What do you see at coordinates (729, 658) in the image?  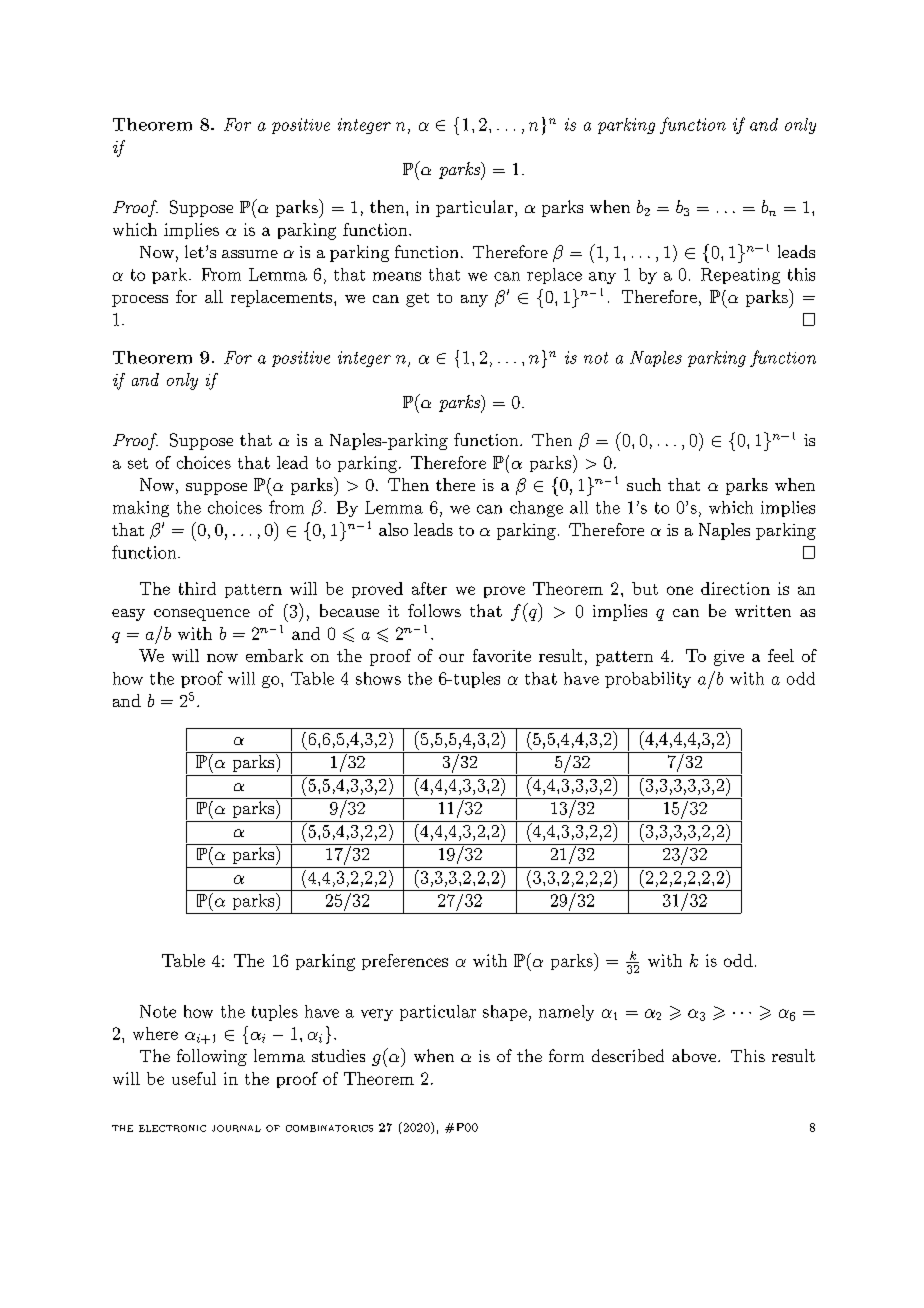 I see `give` at bounding box center [729, 658].
